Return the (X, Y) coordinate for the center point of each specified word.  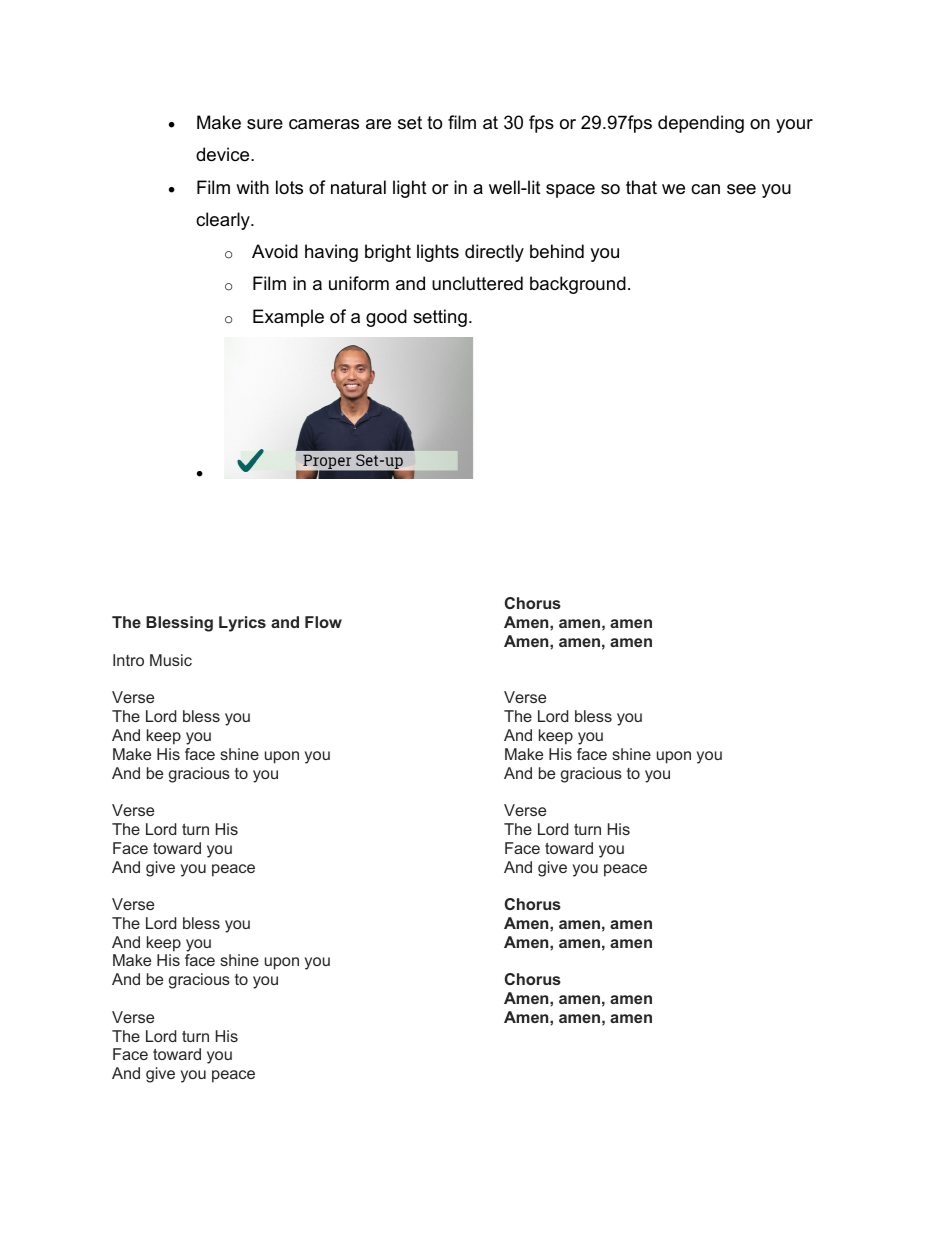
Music (171, 660)
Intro (128, 660)
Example (288, 318)
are (378, 124)
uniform (359, 283)
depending (701, 124)
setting (440, 318)
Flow (323, 622)
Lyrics (242, 624)
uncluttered (477, 283)
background (578, 285)
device (224, 154)
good (386, 318)
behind (557, 251)
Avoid (275, 251)
